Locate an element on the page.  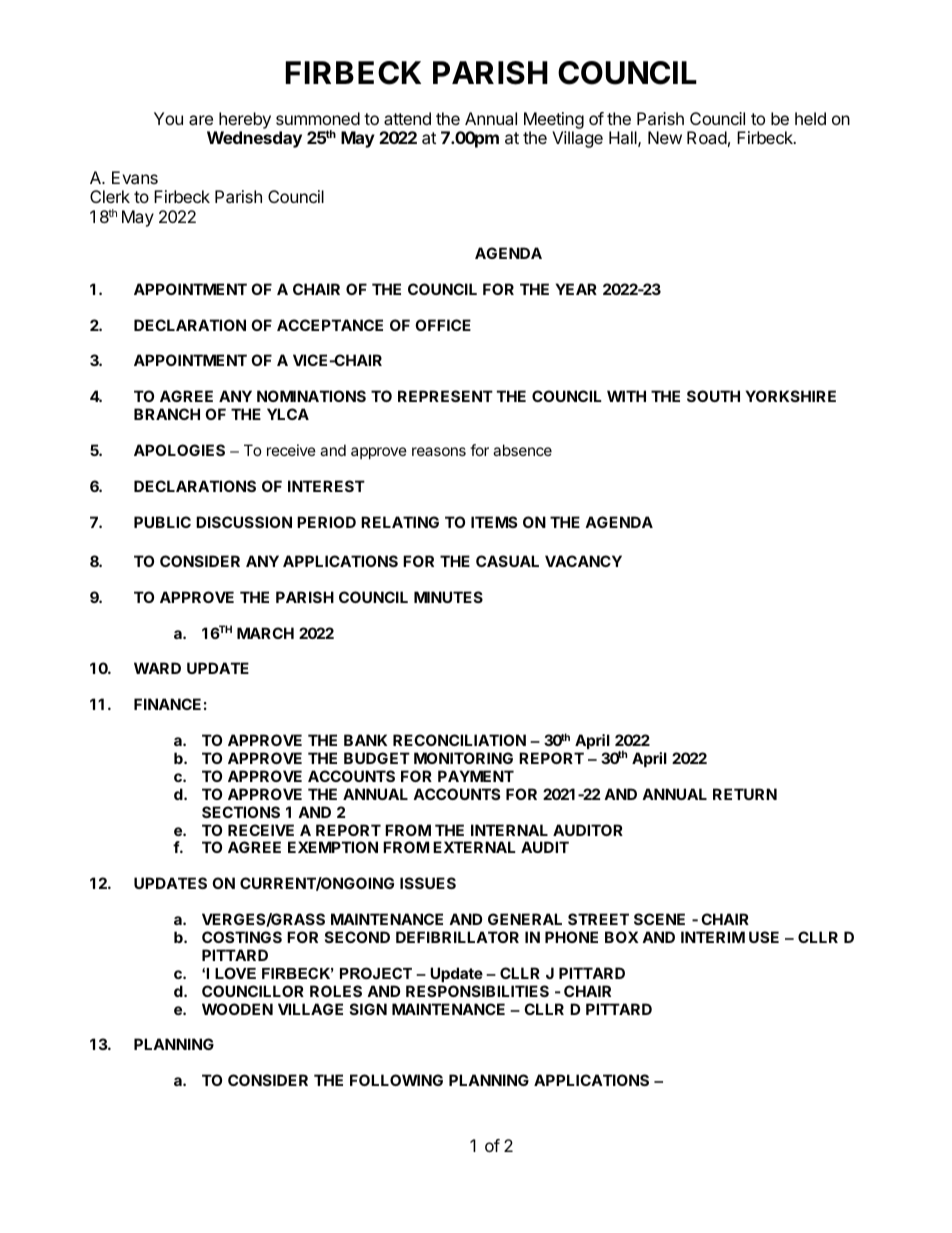
FINANCE is located at coordinates (167, 704).
